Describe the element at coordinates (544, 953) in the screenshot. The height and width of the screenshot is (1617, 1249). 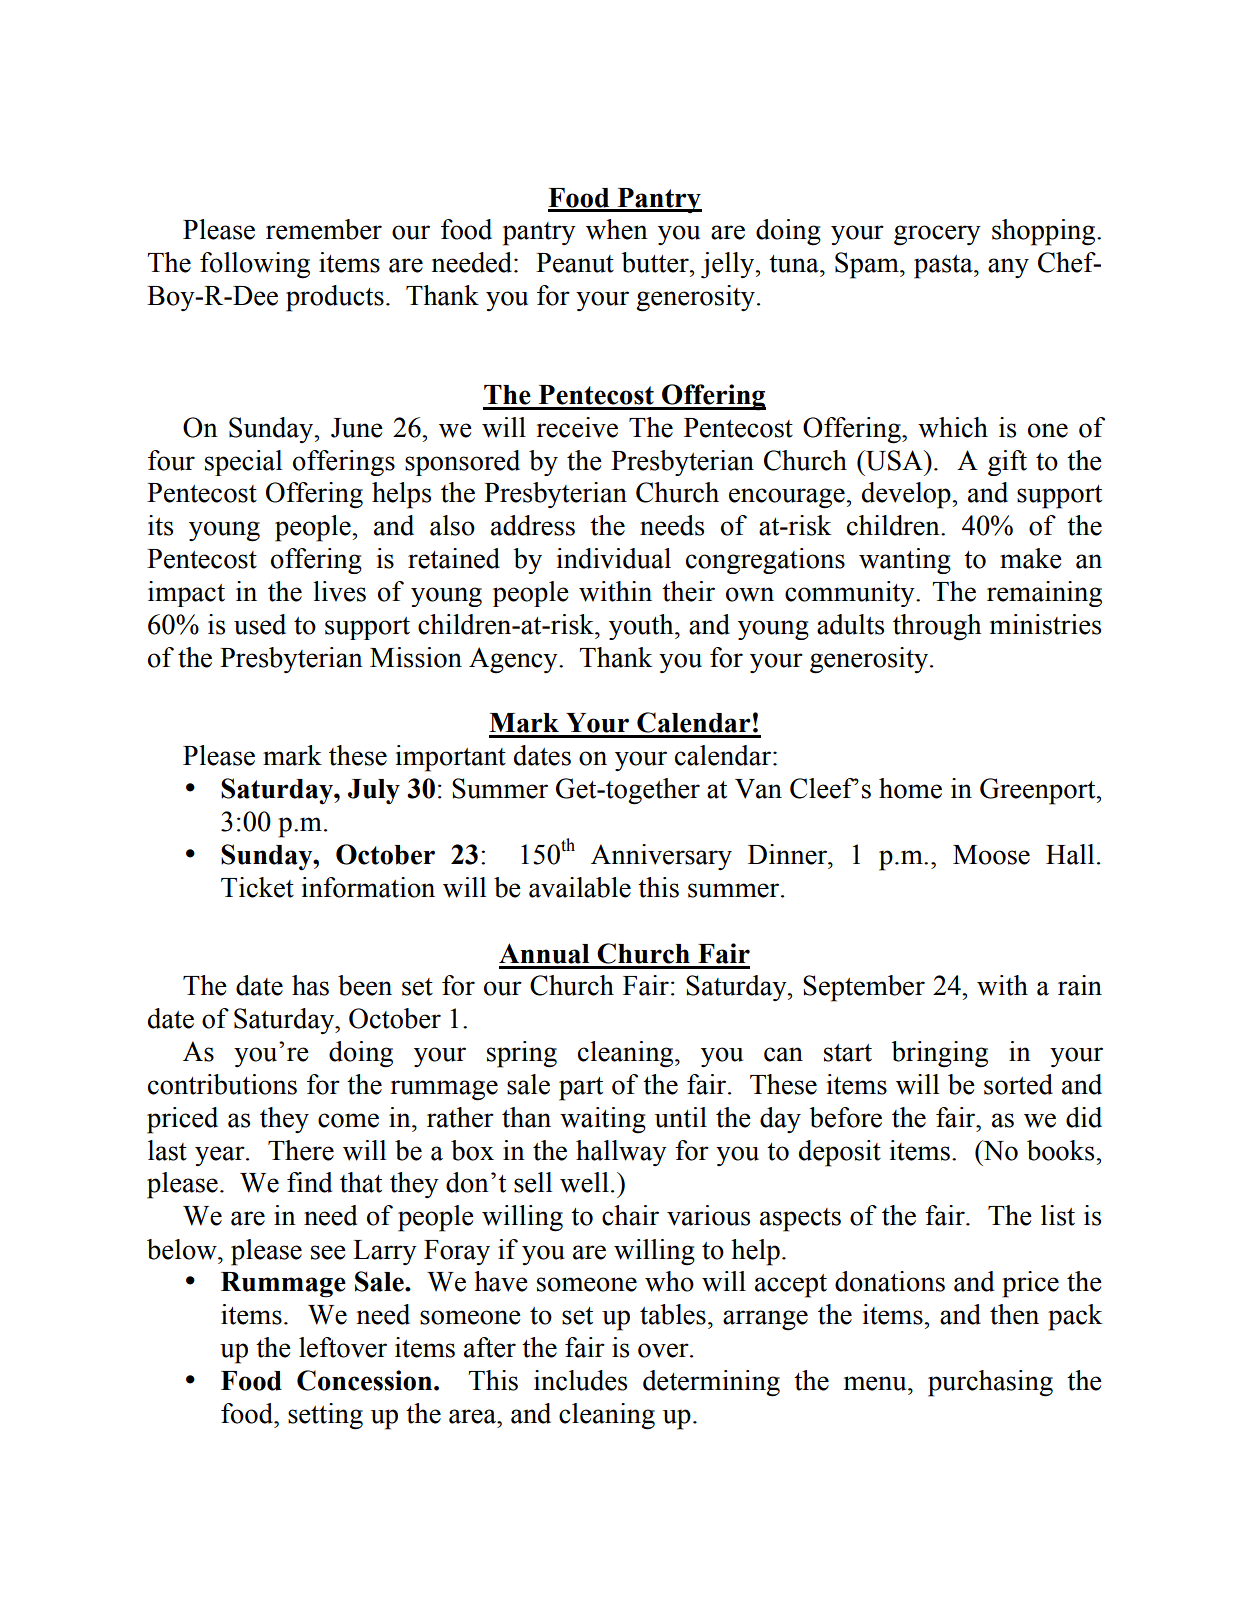
I see `Annual` at that location.
